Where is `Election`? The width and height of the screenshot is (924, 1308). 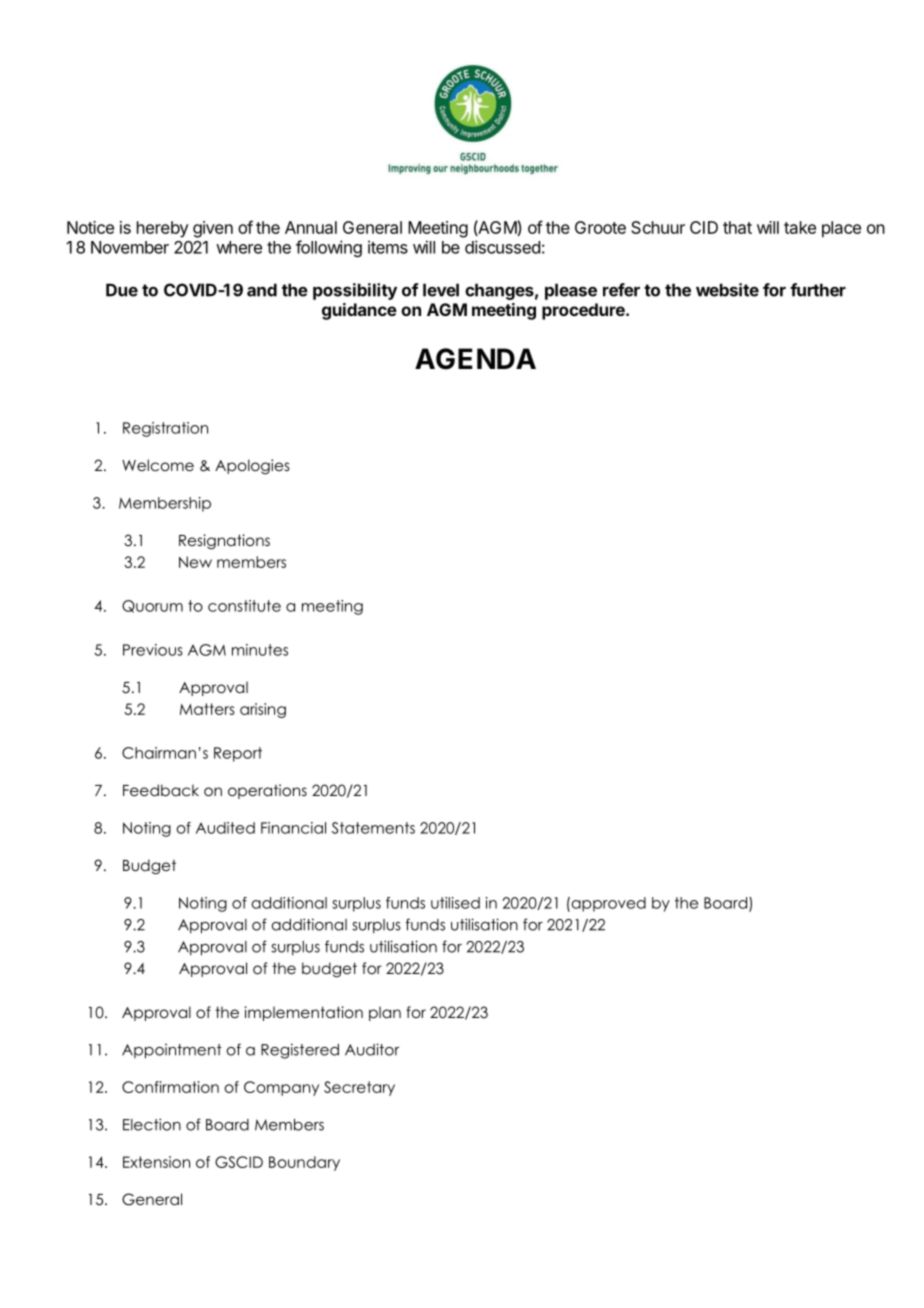 Election is located at coordinates (152, 1124).
